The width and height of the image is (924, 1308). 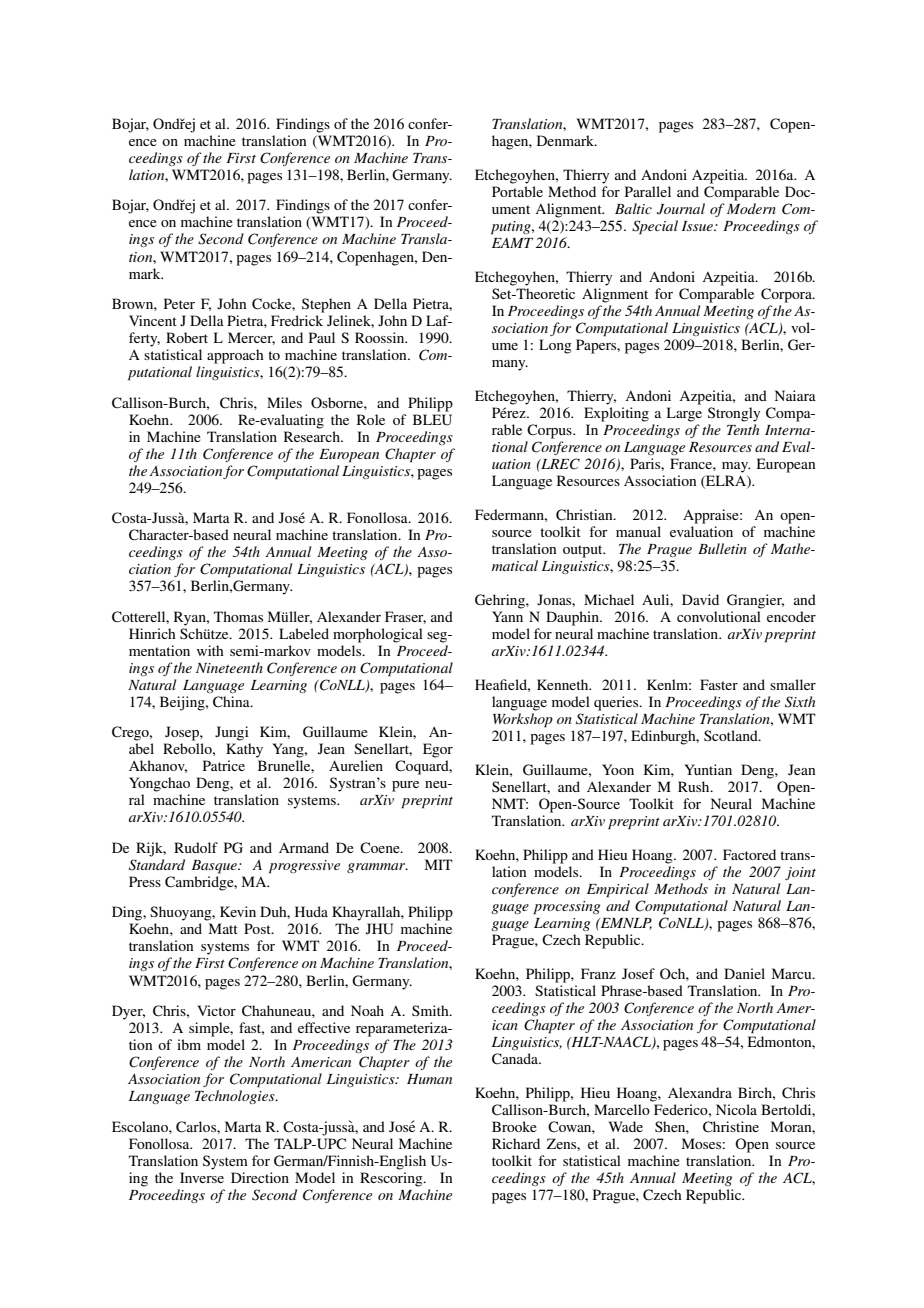 What do you see at coordinates (202, 1177) in the image?
I see `Inverse` at bounding box center [202, 1177].
